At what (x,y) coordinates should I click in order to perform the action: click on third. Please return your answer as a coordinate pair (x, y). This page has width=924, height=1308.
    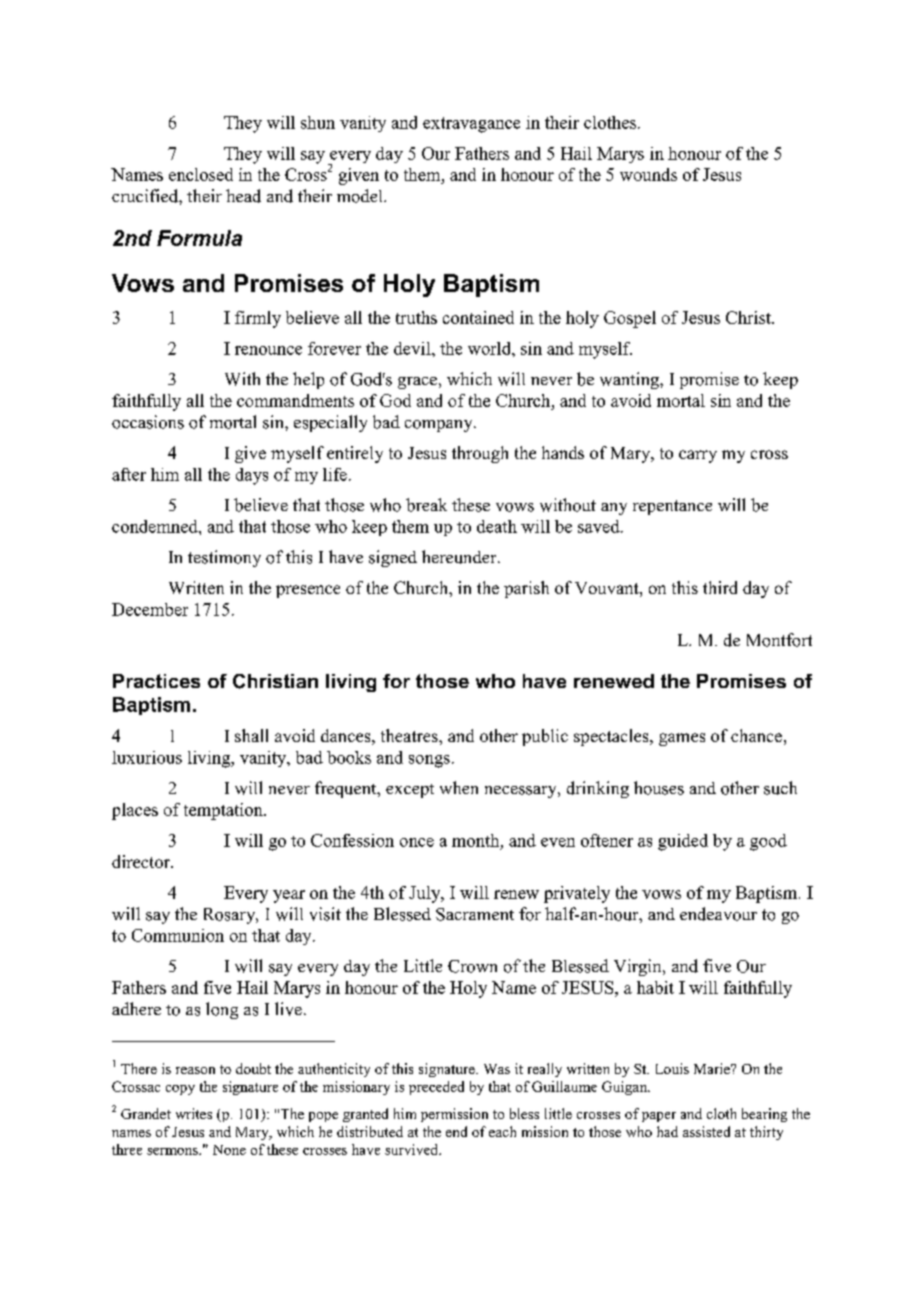
    Looking at the image, I should click on (720, 587).
